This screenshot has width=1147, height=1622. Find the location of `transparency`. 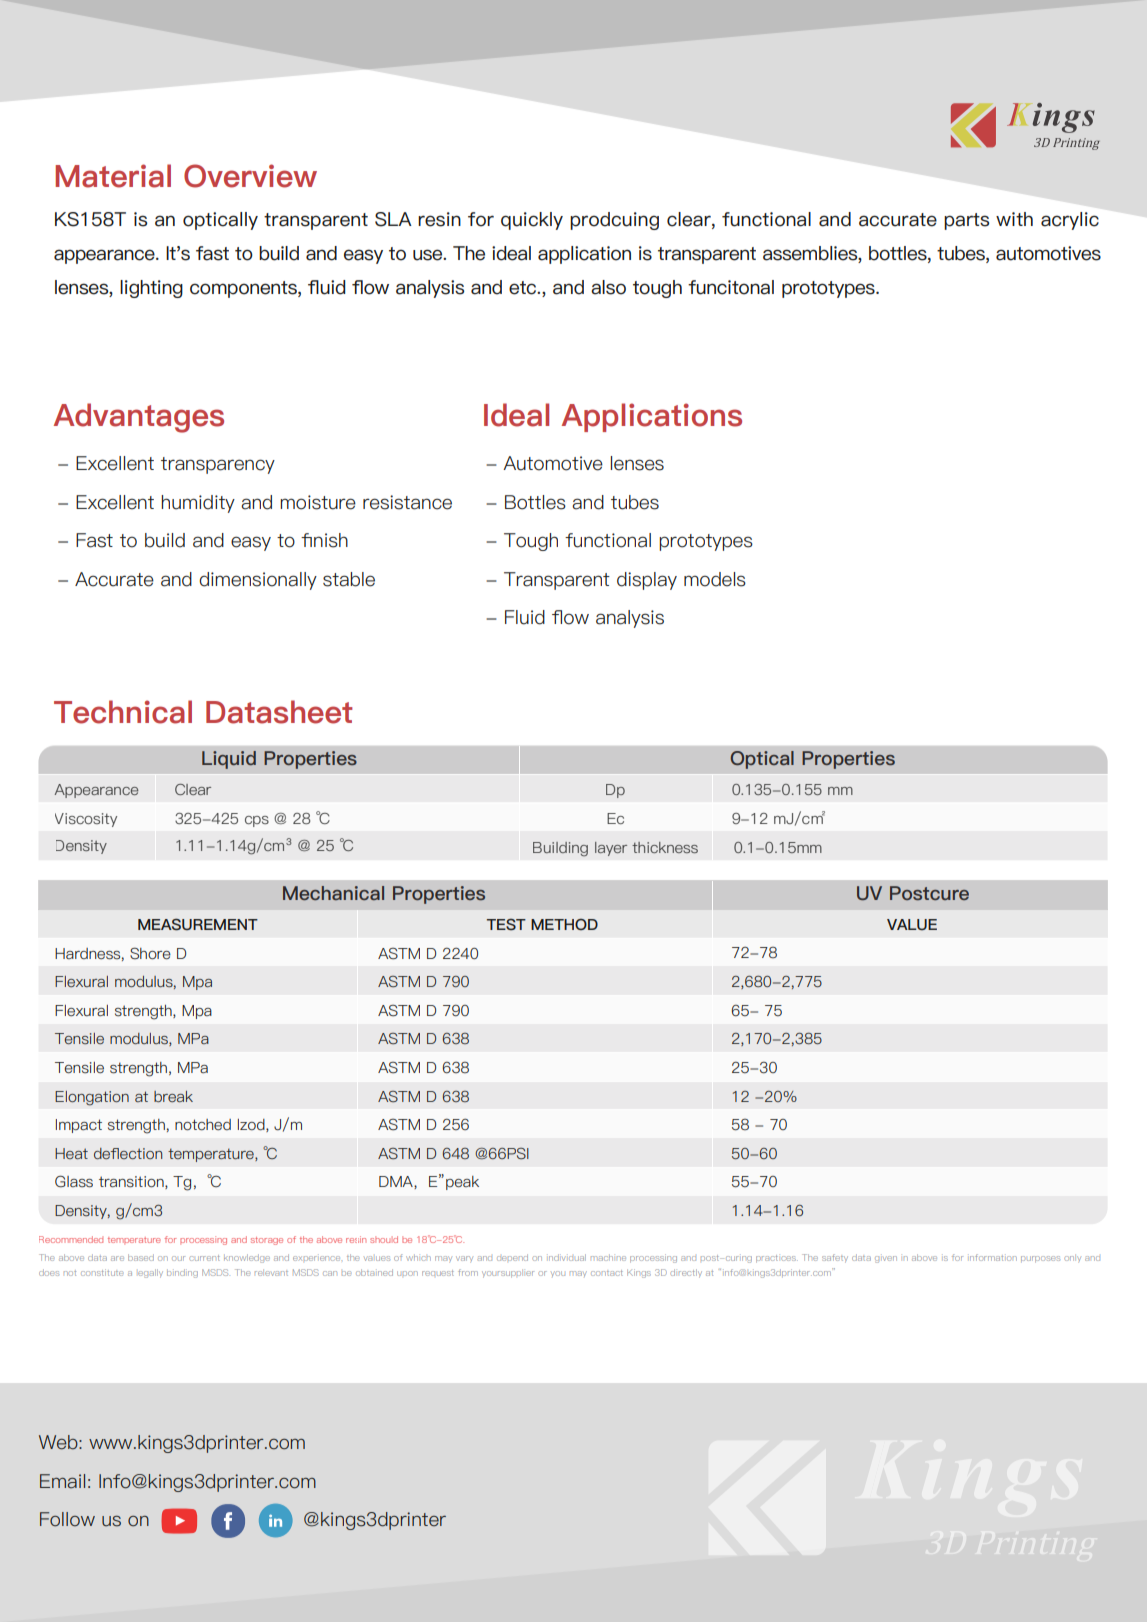

transparency is located at coordinates (218, 465).
